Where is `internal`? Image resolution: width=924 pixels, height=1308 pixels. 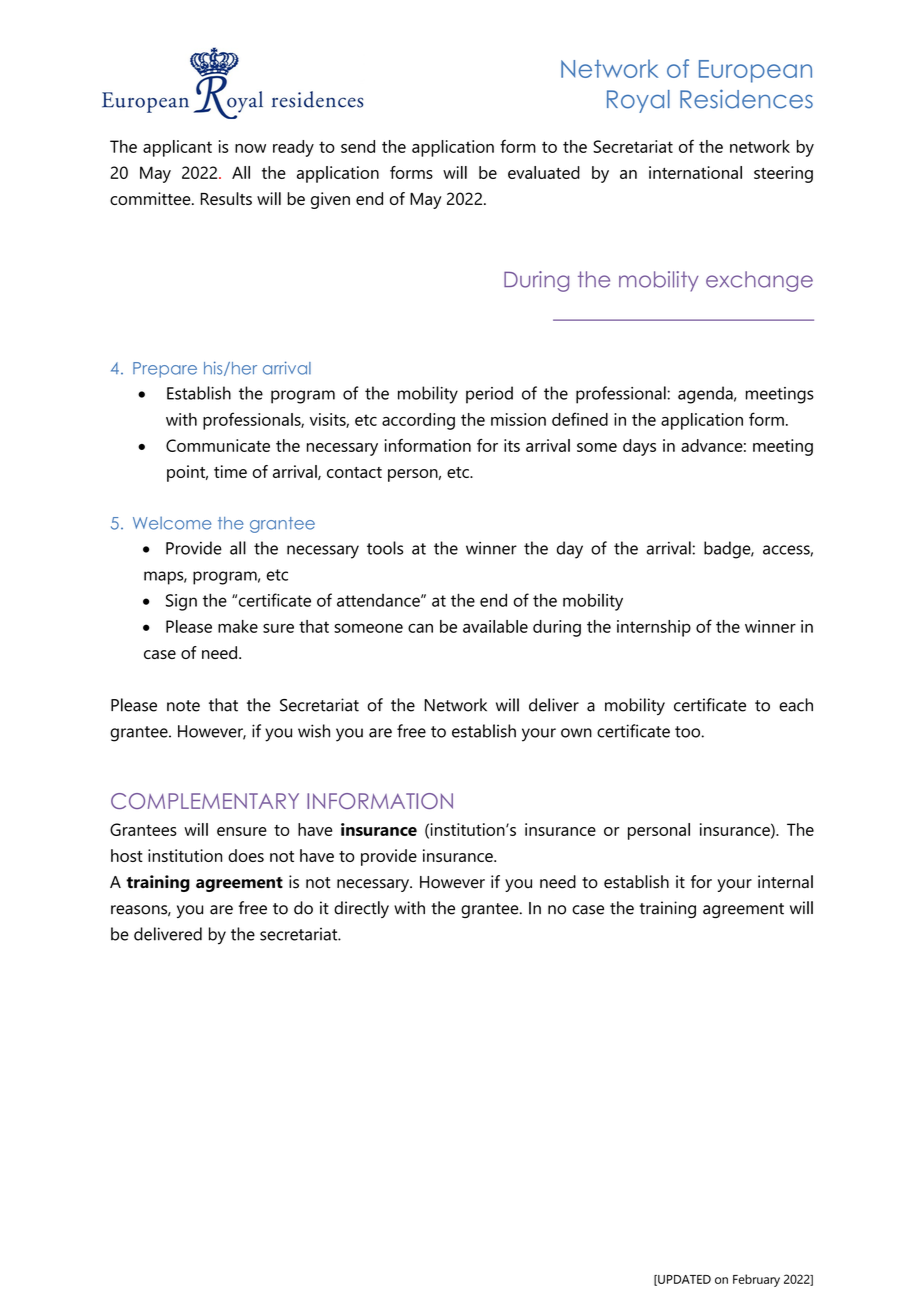
internal is located at coordinates (785, 882).
